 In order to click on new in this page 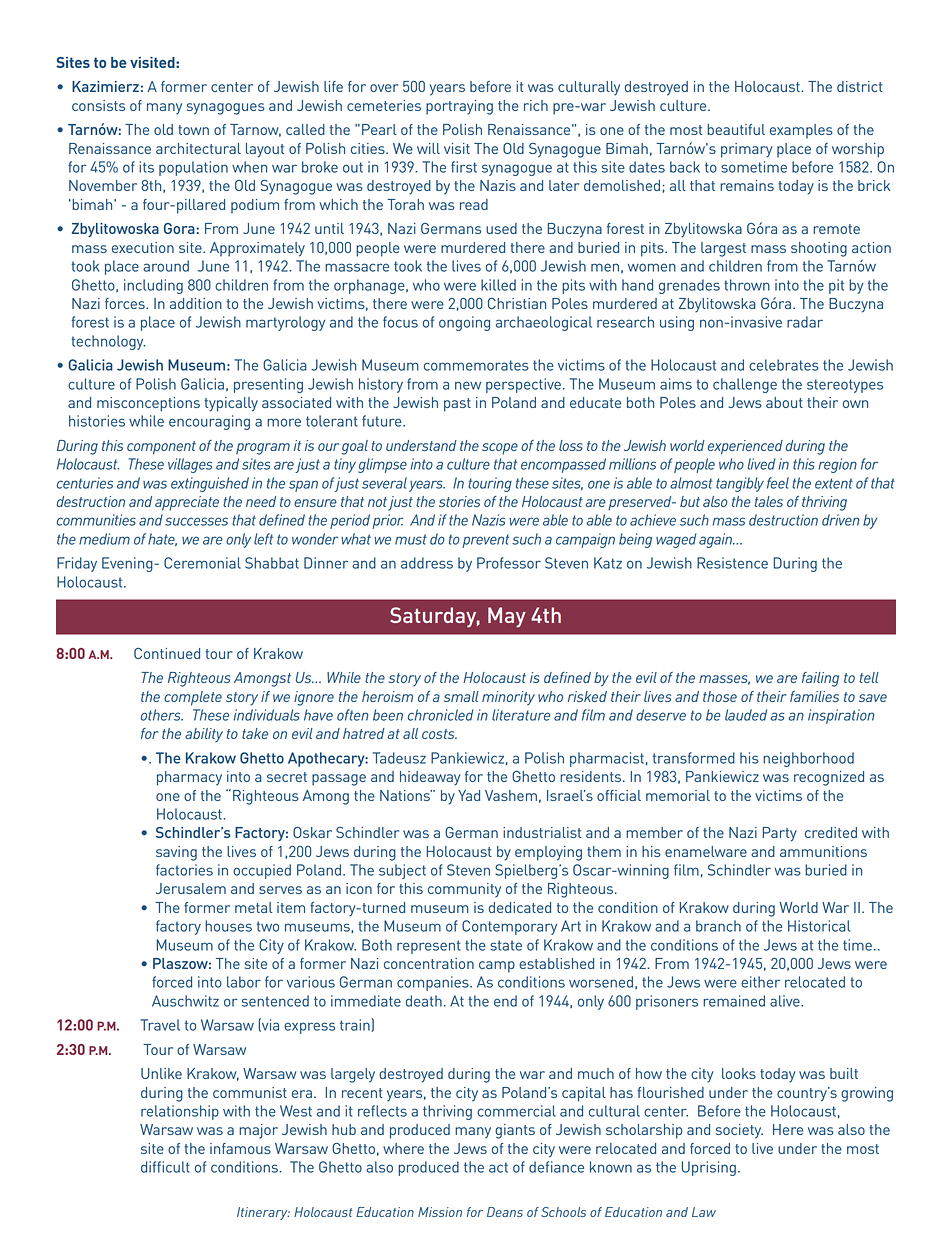, I will do `click(468, 385)`.
